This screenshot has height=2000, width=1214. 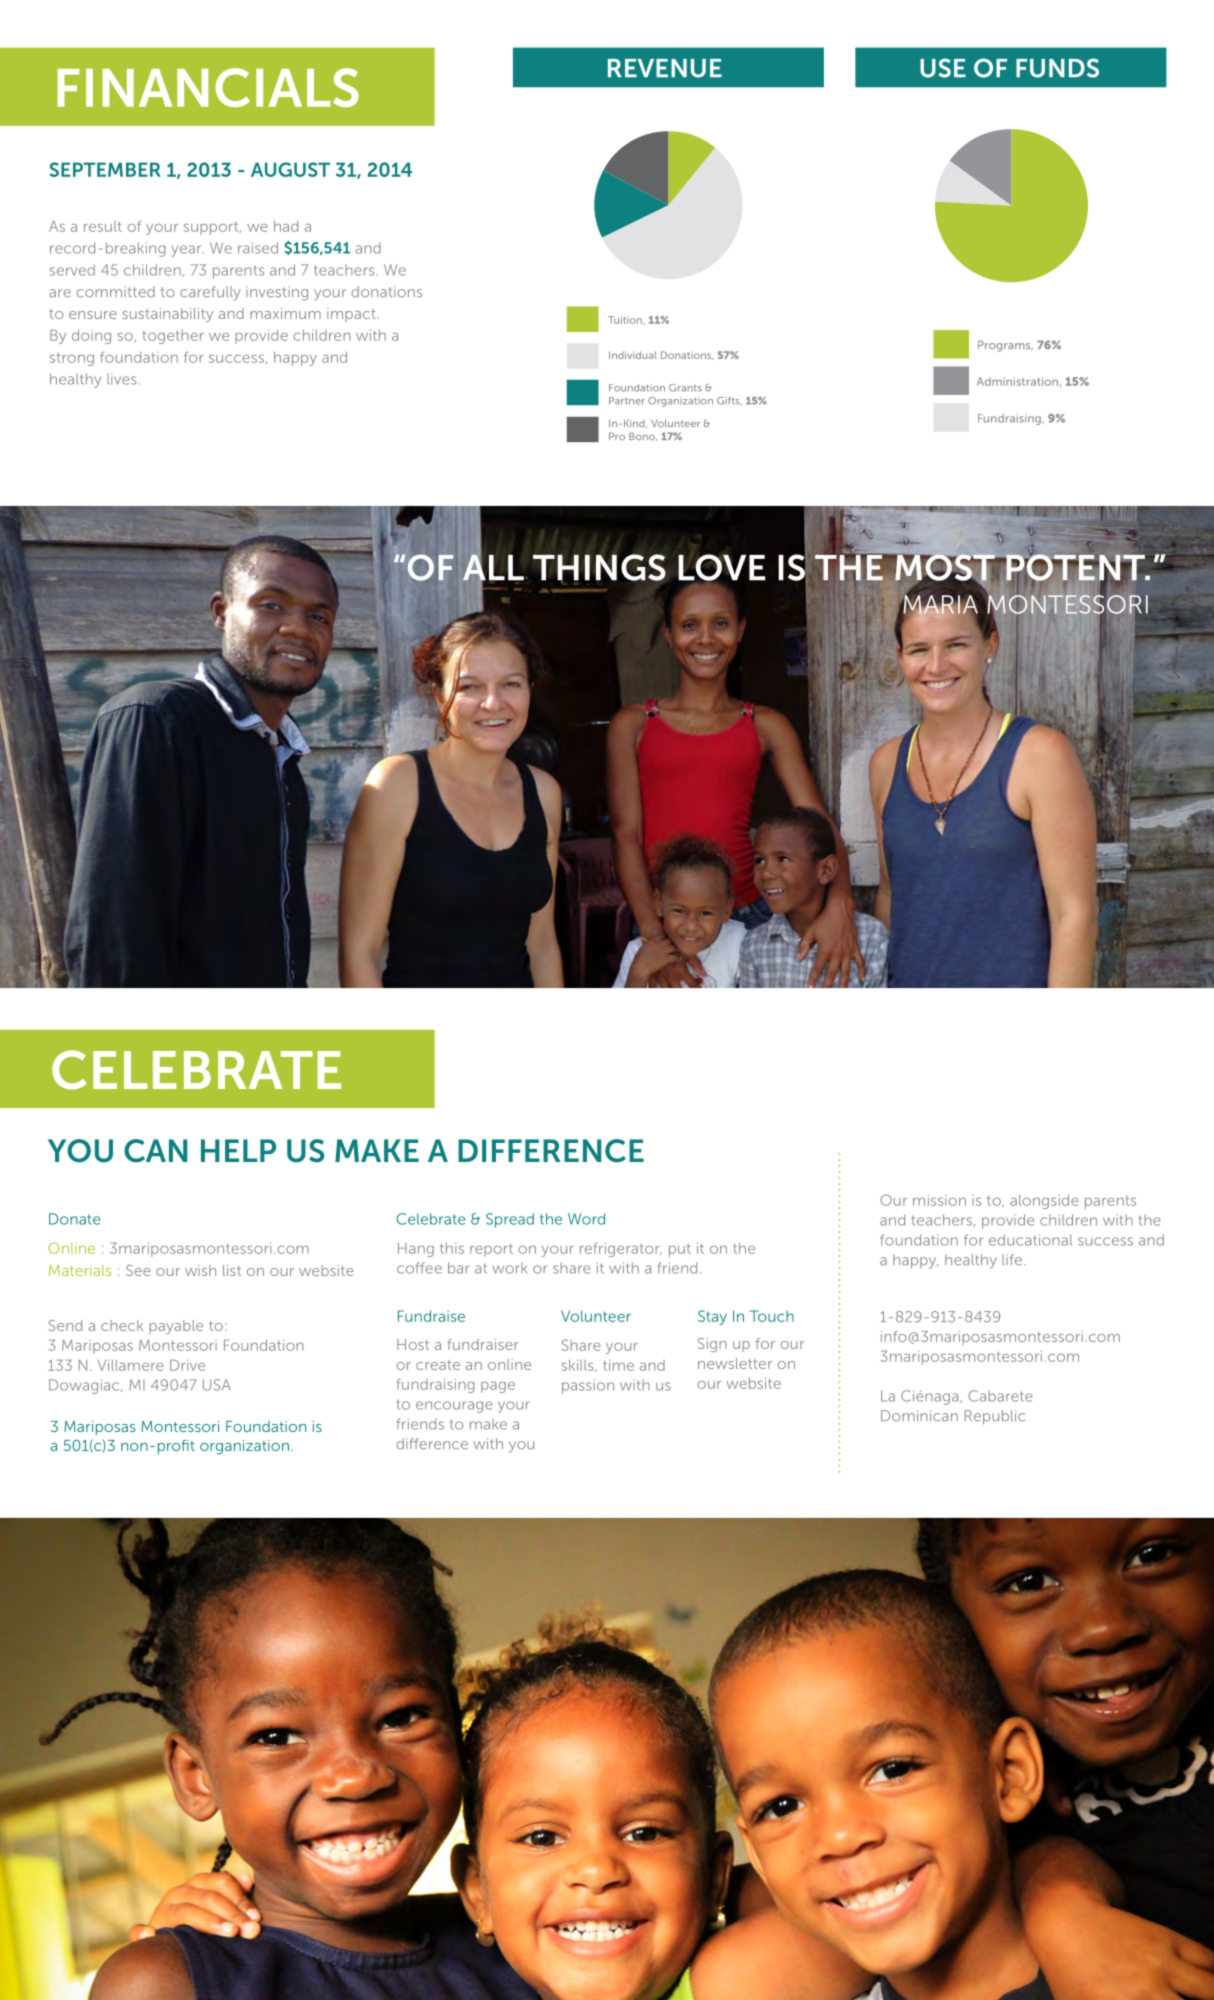 What do you see at coordinates (633, 355) in the screenshot?
I see `Individual` at bounding box center [633, 355].
